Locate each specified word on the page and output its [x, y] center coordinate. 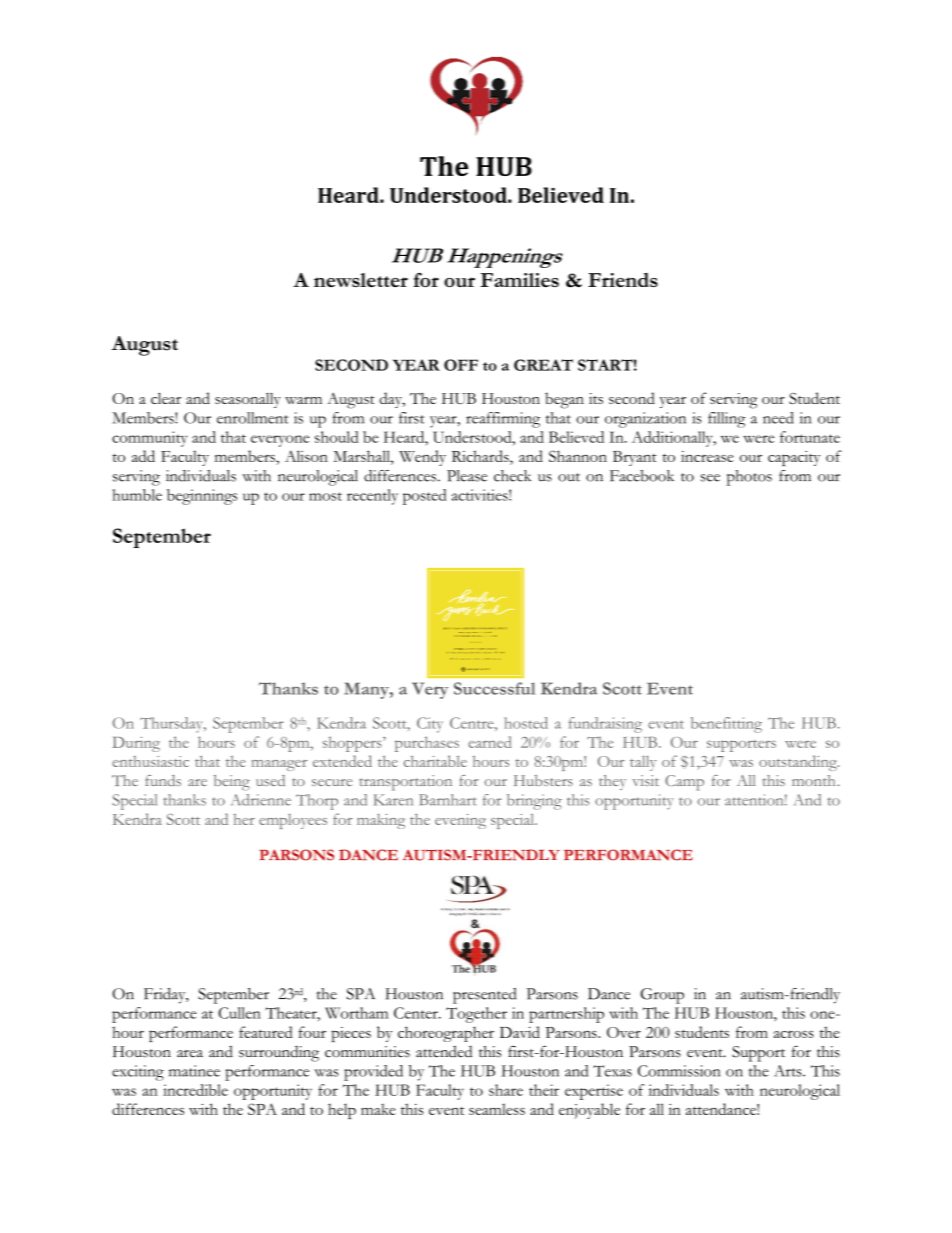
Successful [494, 688]
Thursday [172, 725]
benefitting [726, 725]
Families [520, 280]
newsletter [361, 280]
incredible [195, 1090]
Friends [623, 280]
